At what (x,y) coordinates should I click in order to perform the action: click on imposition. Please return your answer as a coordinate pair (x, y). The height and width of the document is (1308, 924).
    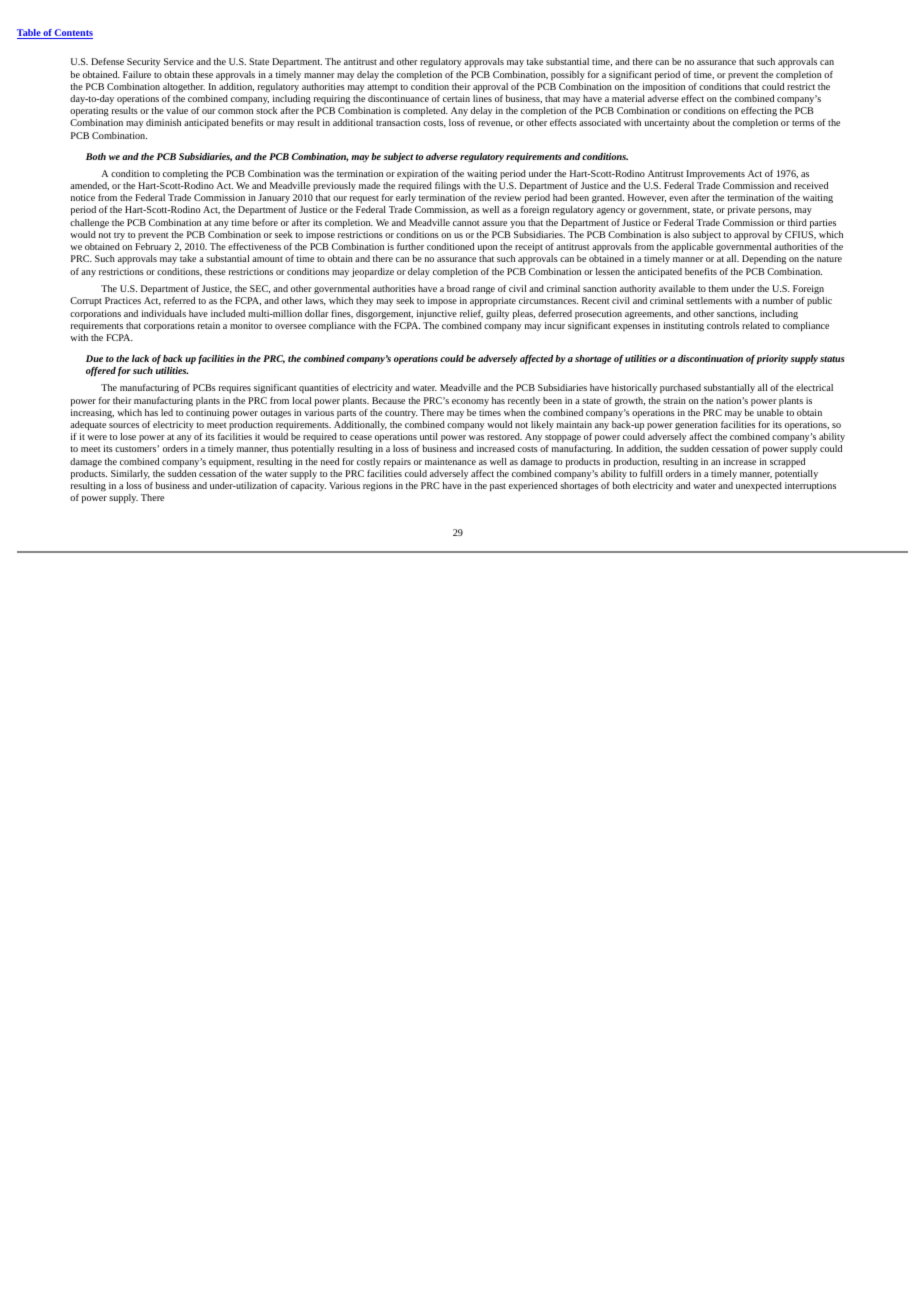
    Looking at the image, I should click on (664, 87).
